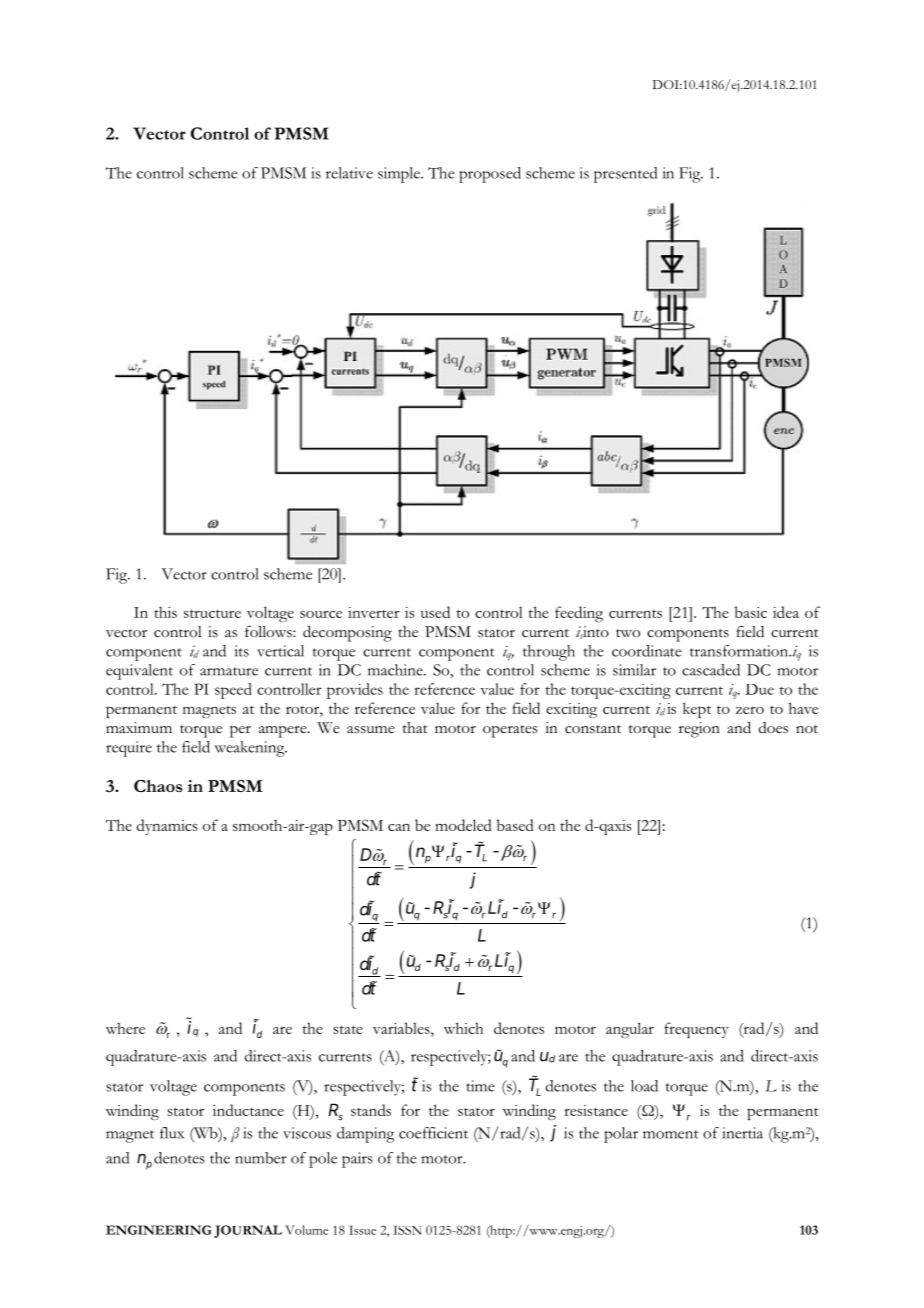  I want to click on speed, so click(233, 691).
